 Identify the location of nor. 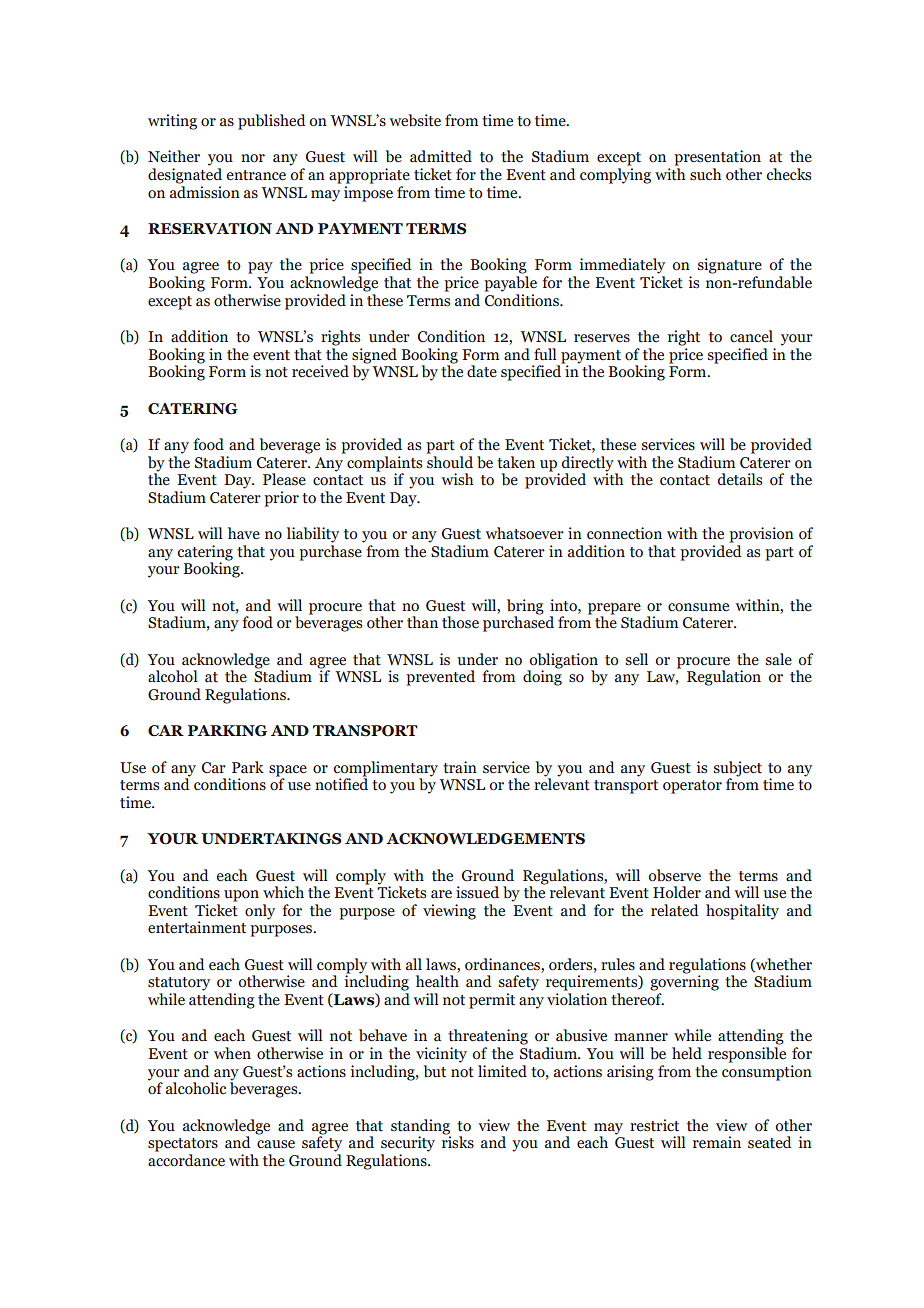
(253, 158).
